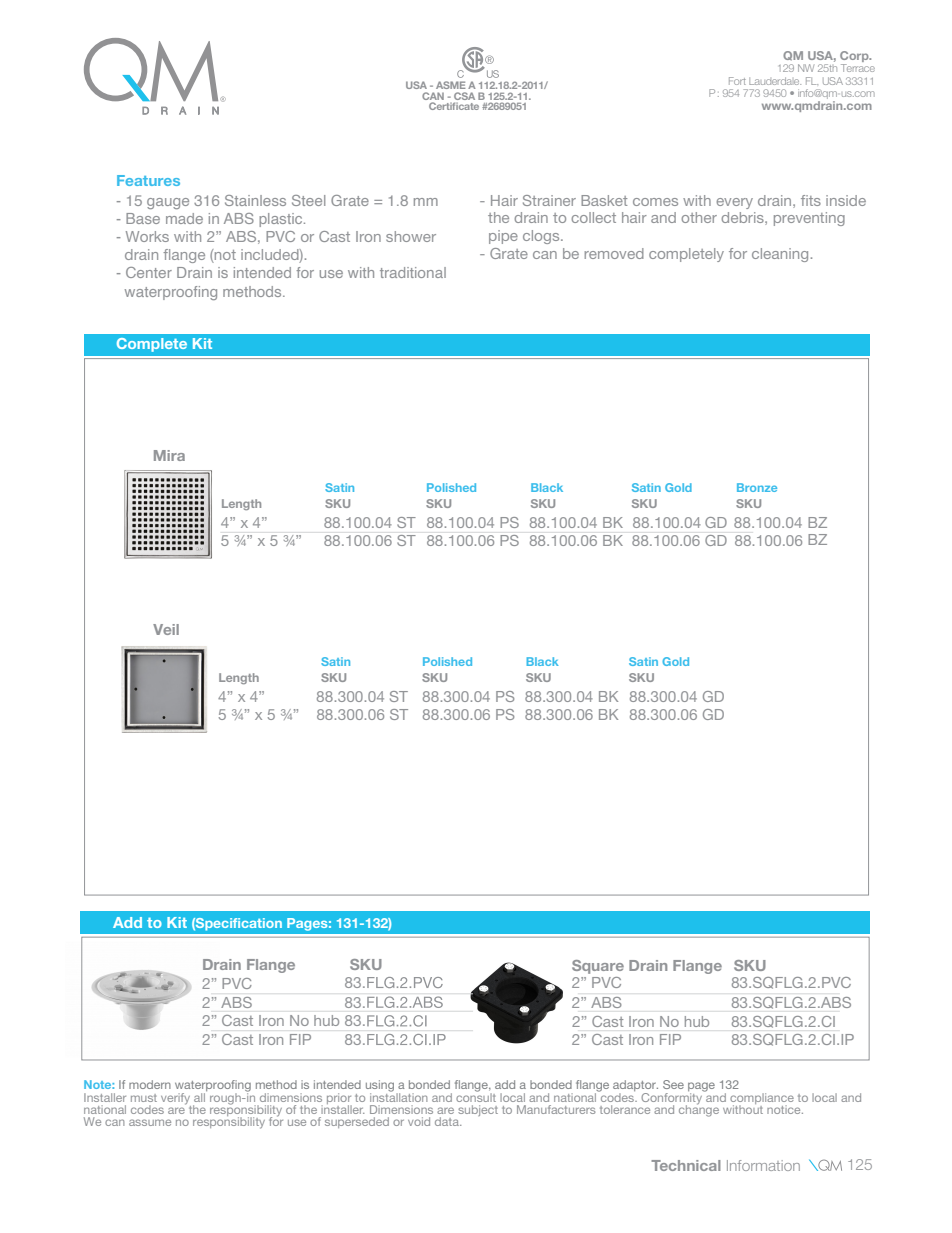 The width and height of the screenshot is (952, 1233). What do you see at coordinates (780, 255) in the screenshot?
I see `cleaning` at bounding box center [780, 255].
